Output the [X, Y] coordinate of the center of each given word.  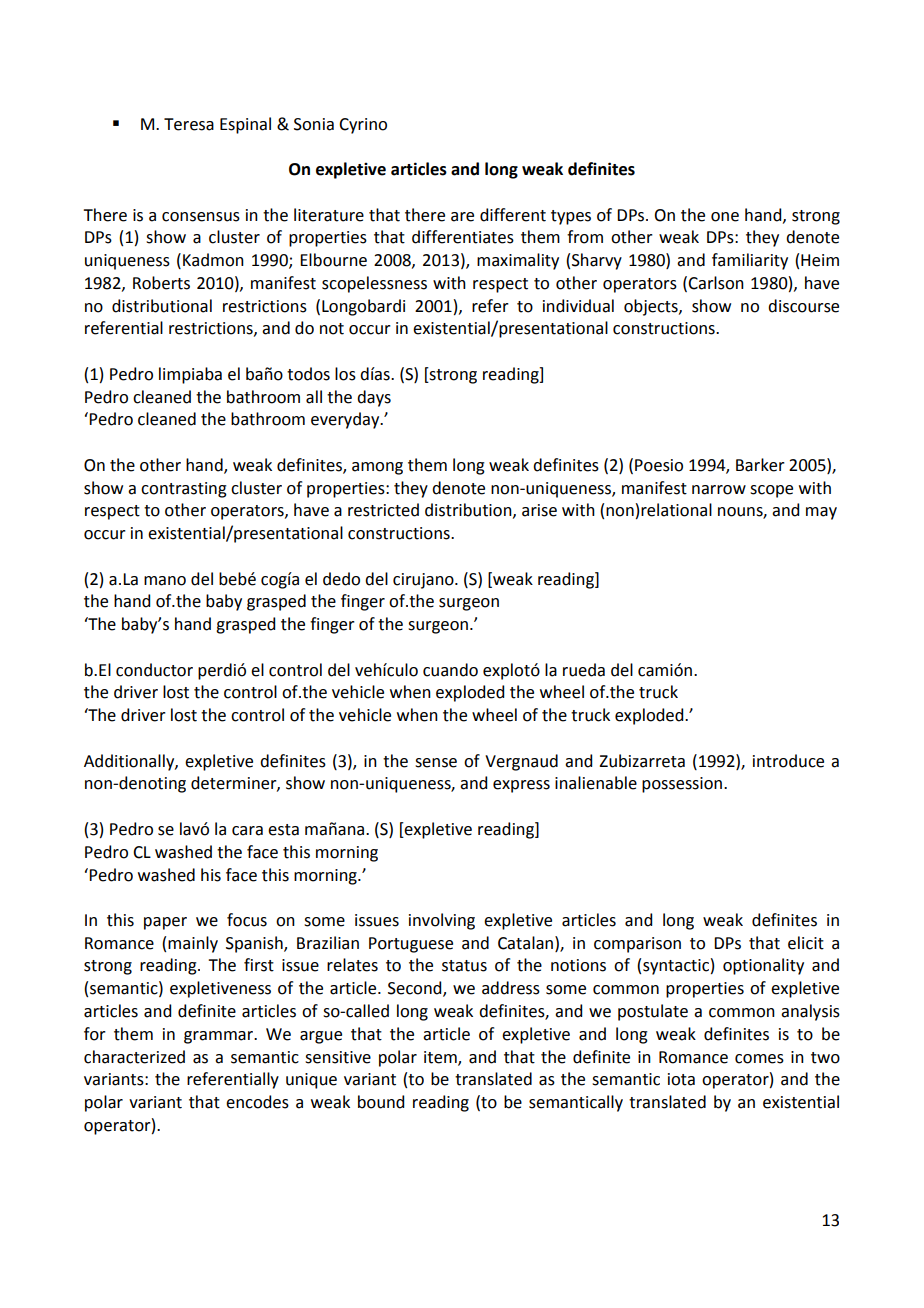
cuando [450, 670]
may [821, 513]
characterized [134, 1057]
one [725, 217]
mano [165, 581]
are [462, 217]
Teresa [189, 124]
